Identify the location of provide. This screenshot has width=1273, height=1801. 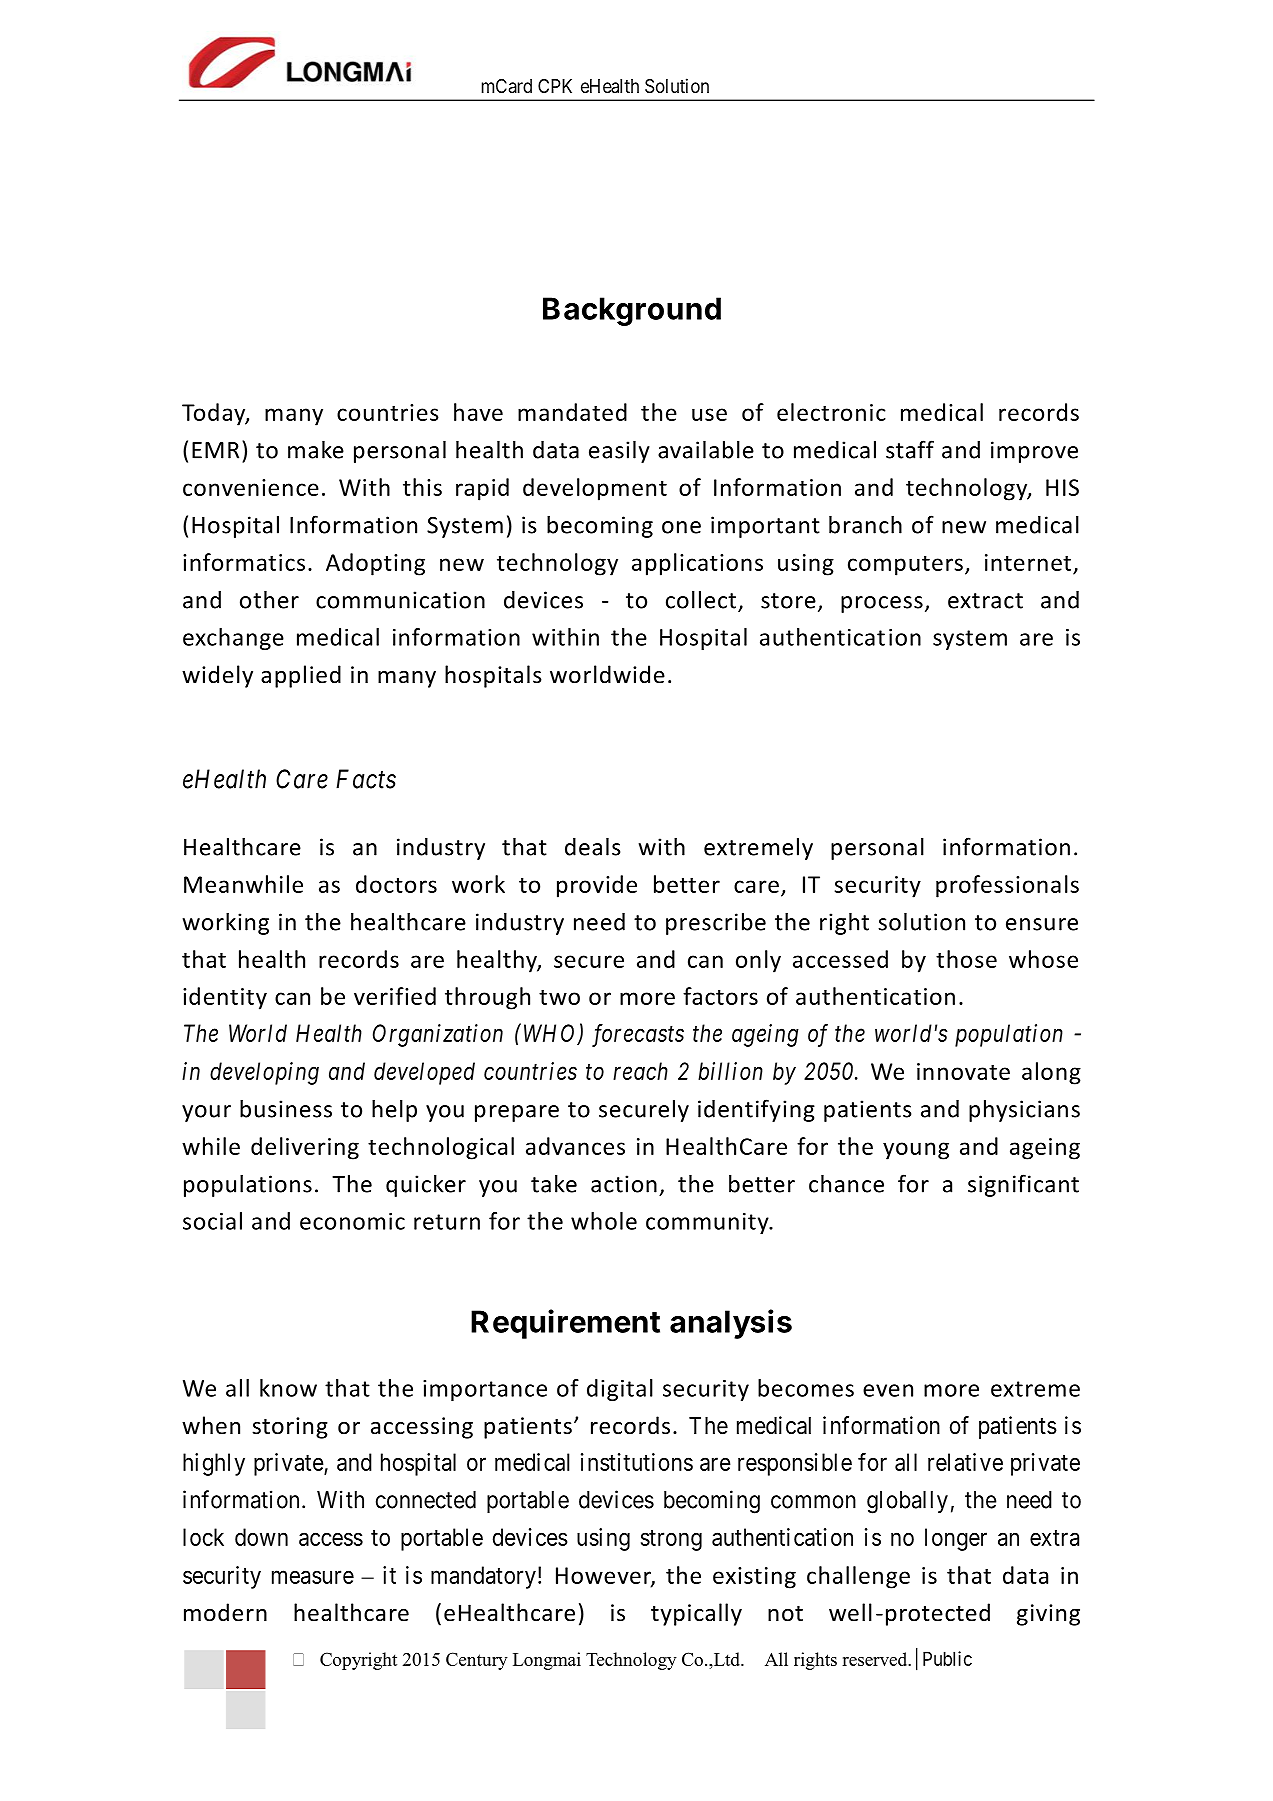
(597, 886).
